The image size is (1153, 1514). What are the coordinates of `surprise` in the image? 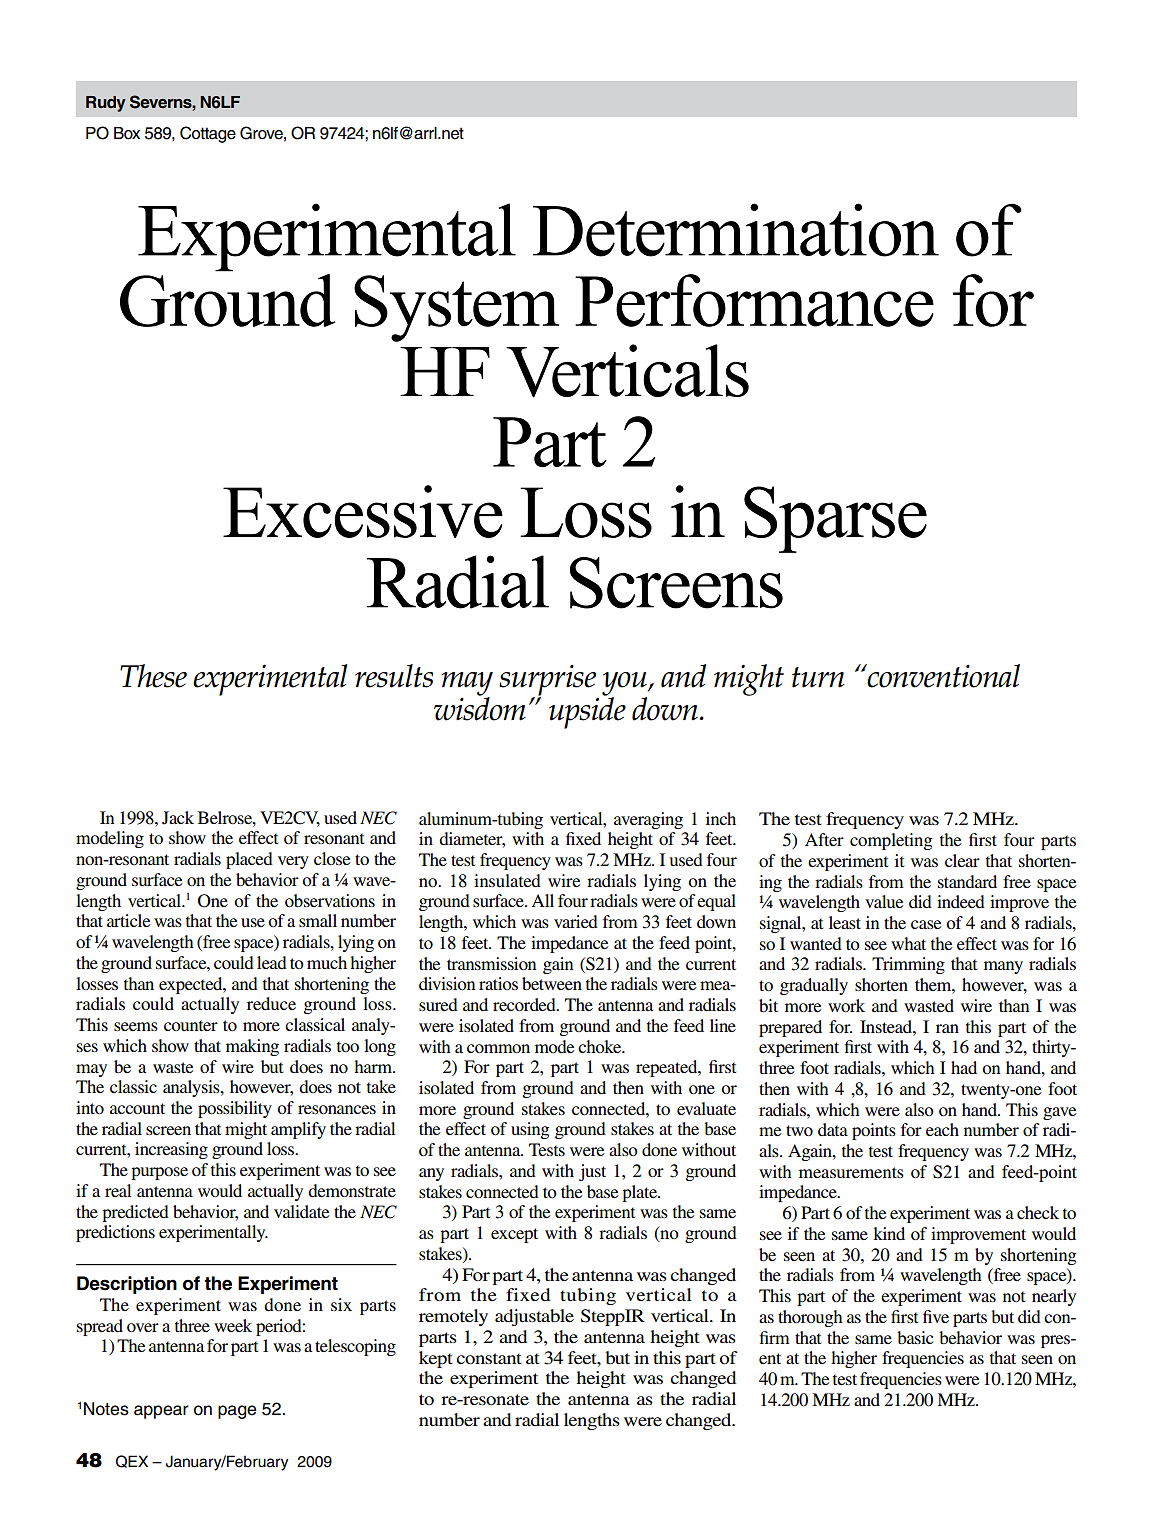 It's located at (548, 681).
